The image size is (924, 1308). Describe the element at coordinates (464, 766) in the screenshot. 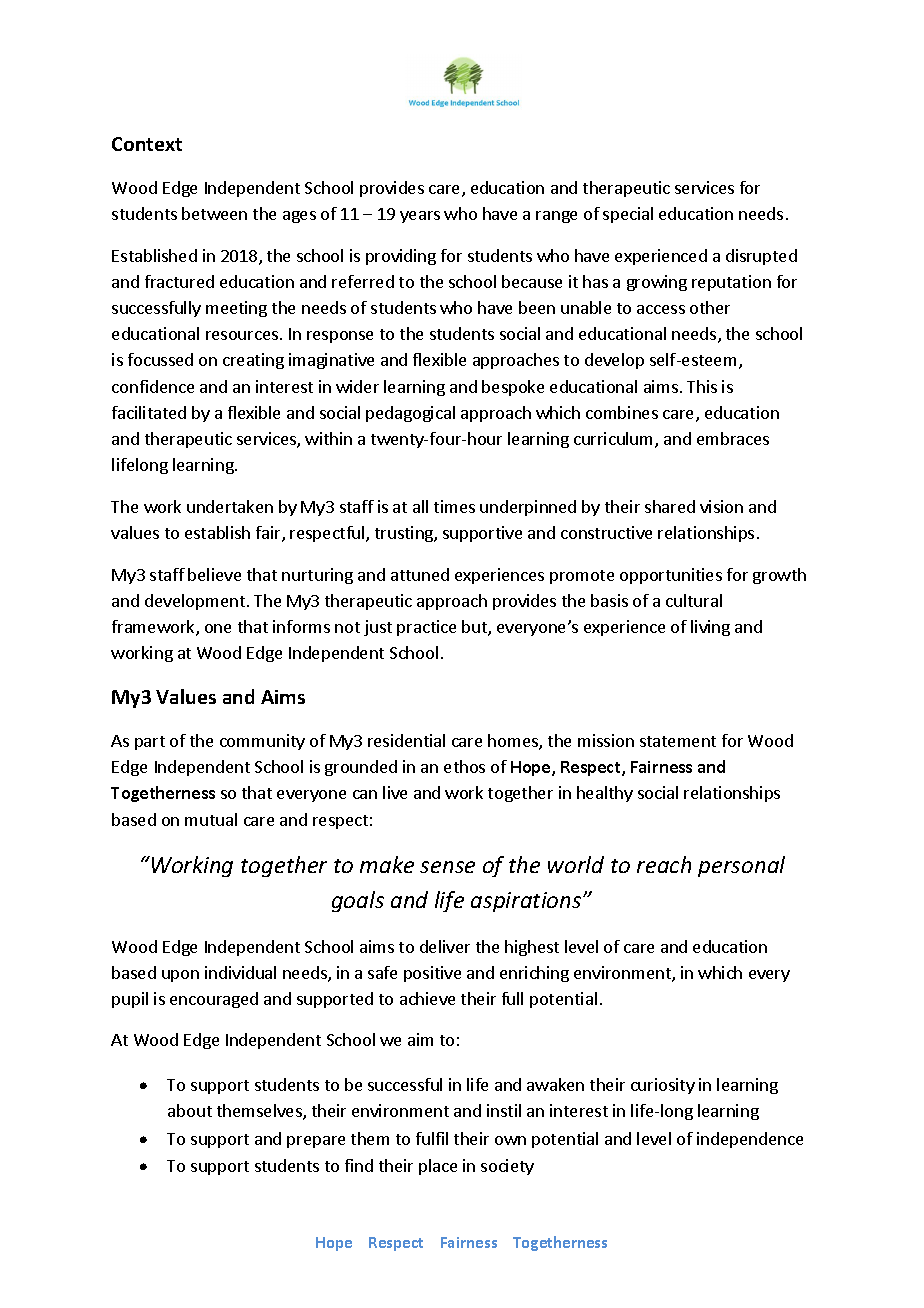

I see `ethos` at that location.
